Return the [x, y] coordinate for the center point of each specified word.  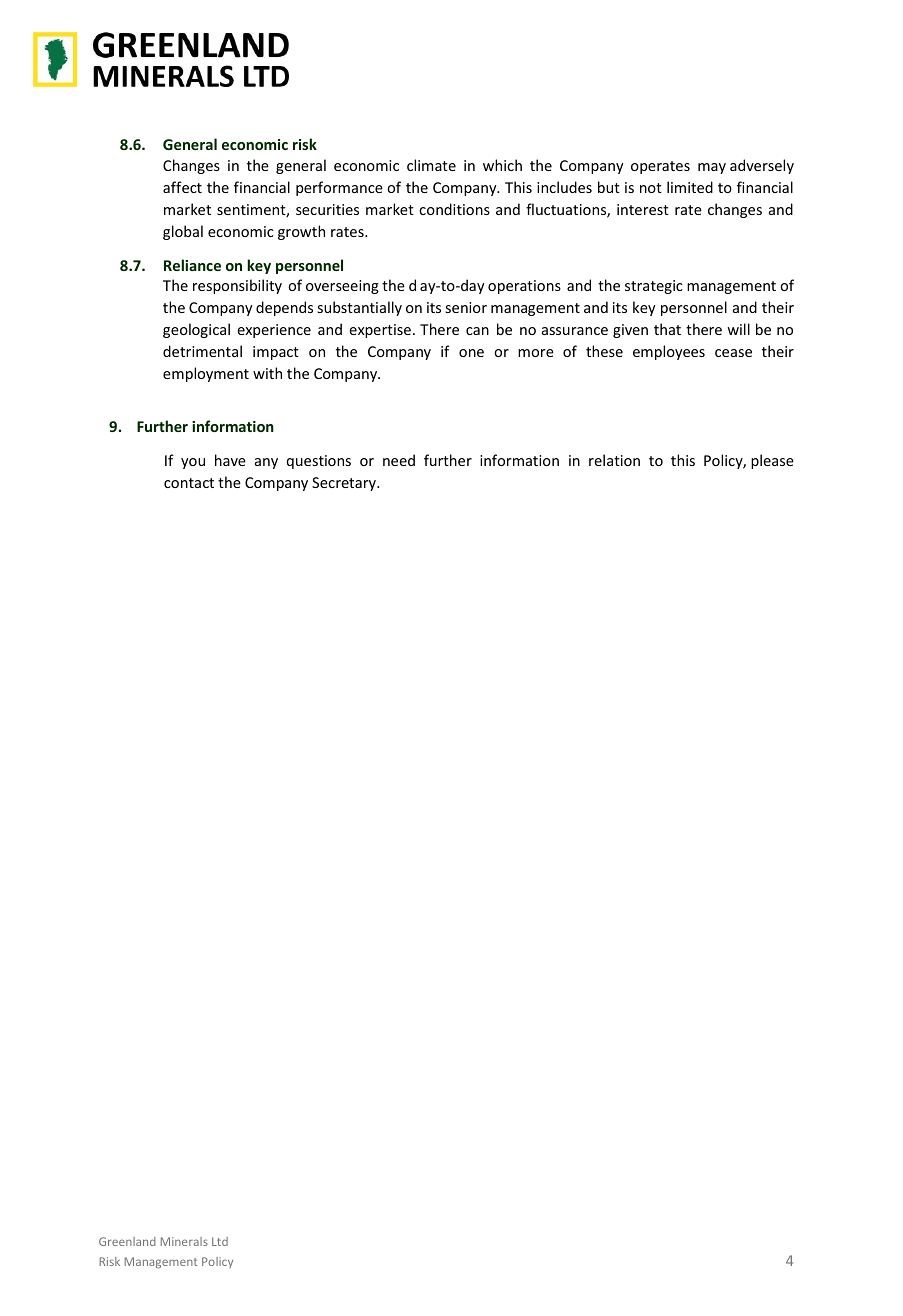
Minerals [184, 1241]
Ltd [220, 1241]
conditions [454, 209]
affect [182, 187]
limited [690, 187]
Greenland [127, 1241]
